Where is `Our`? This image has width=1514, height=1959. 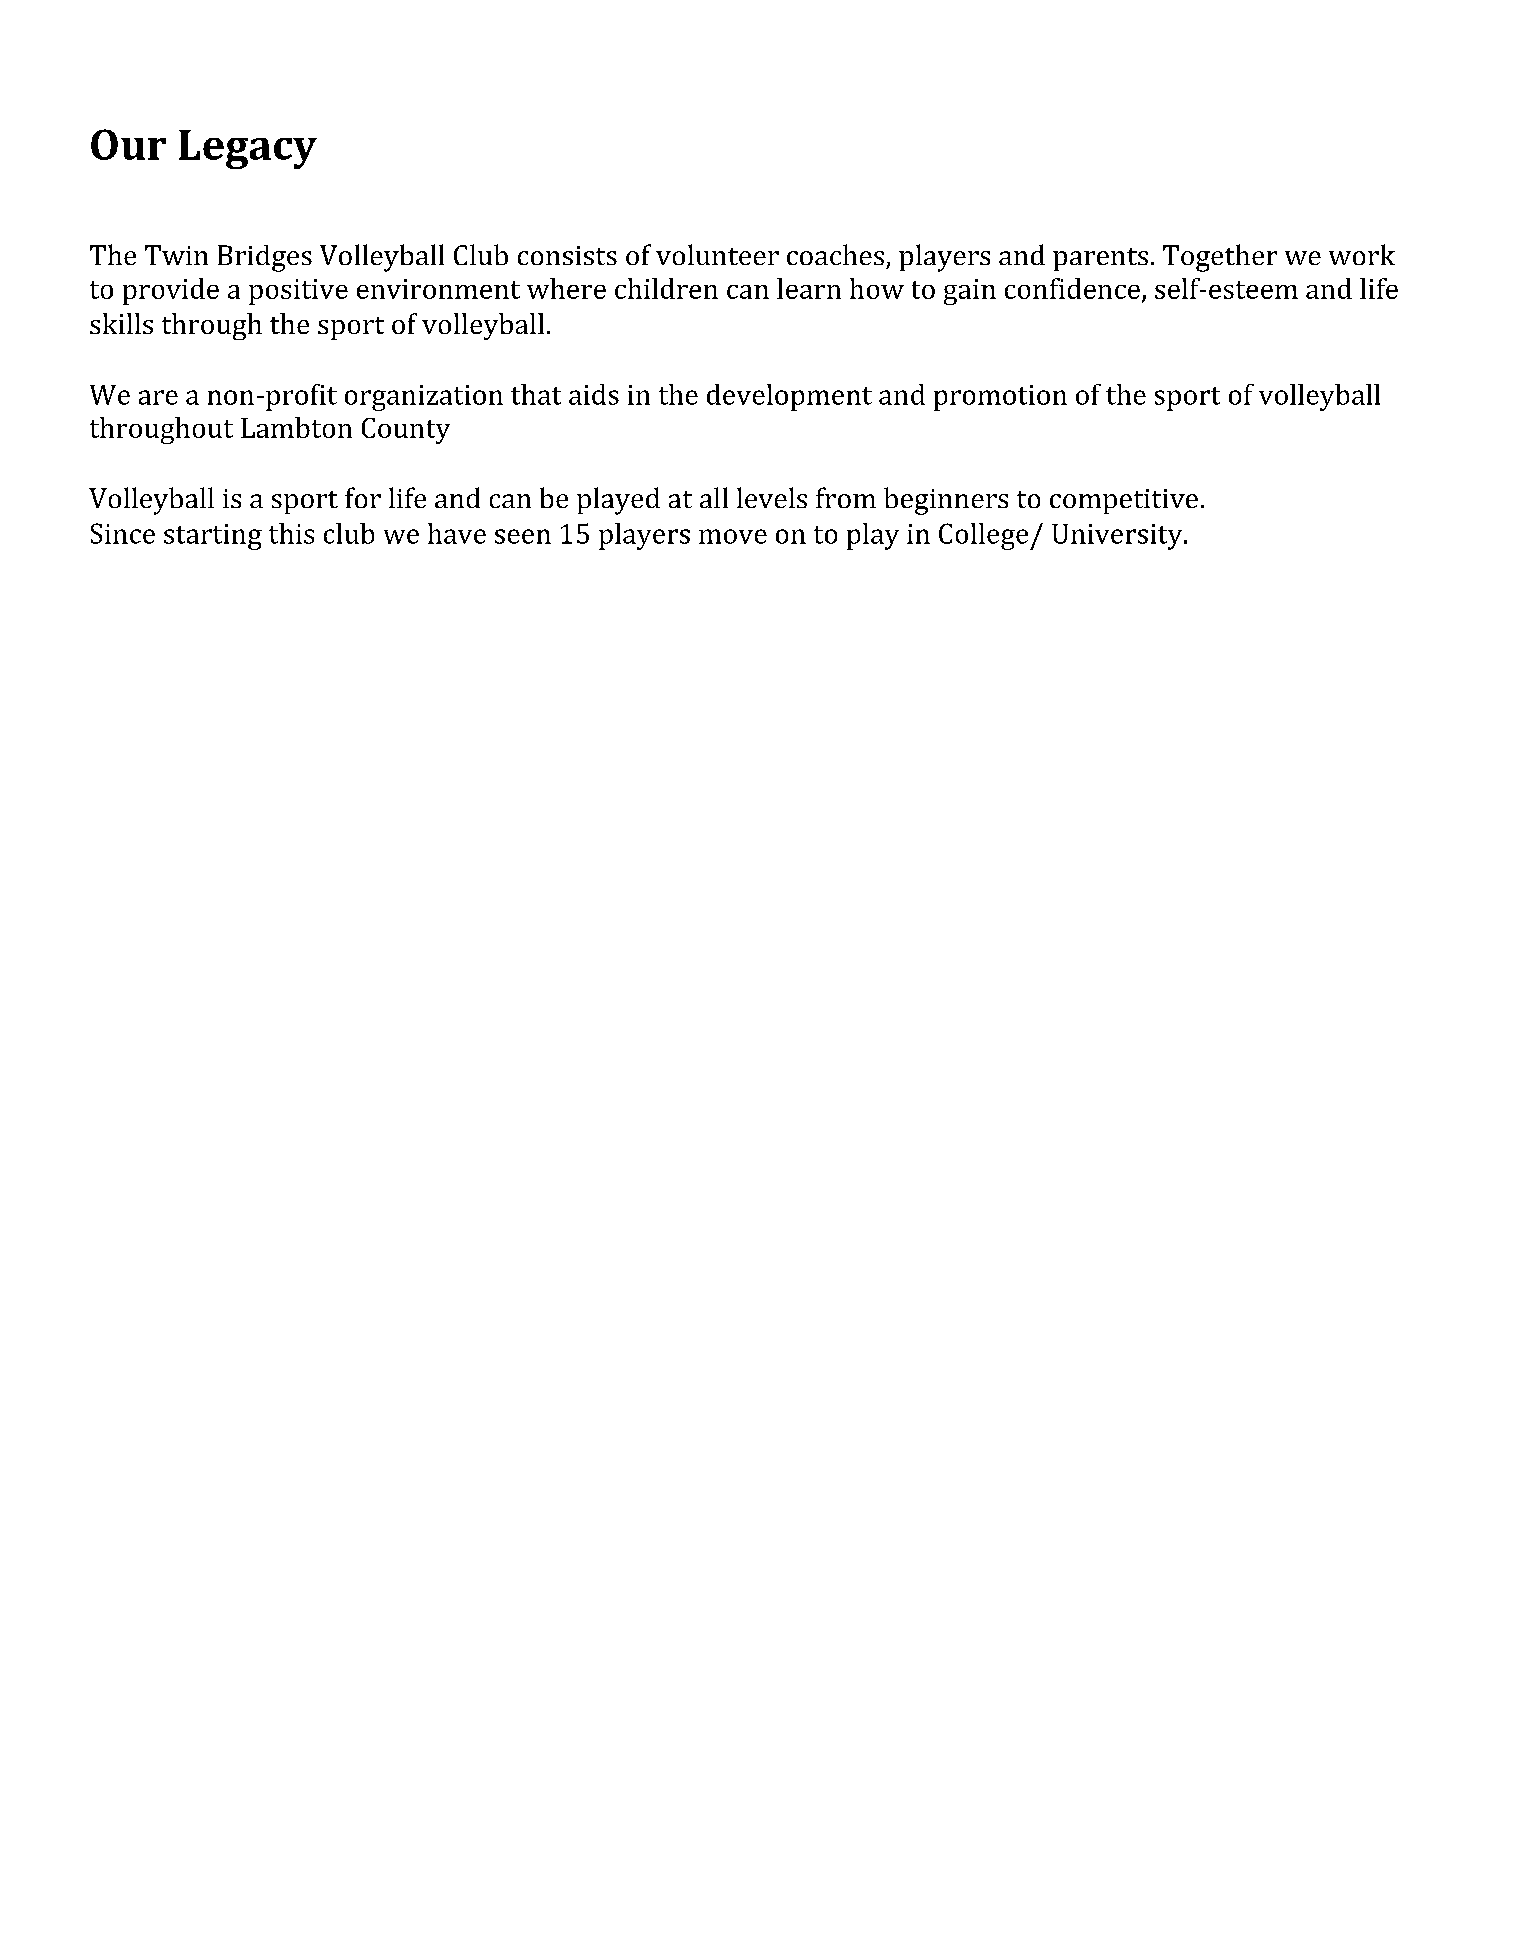 Our is located at coordinates (128, 144).
